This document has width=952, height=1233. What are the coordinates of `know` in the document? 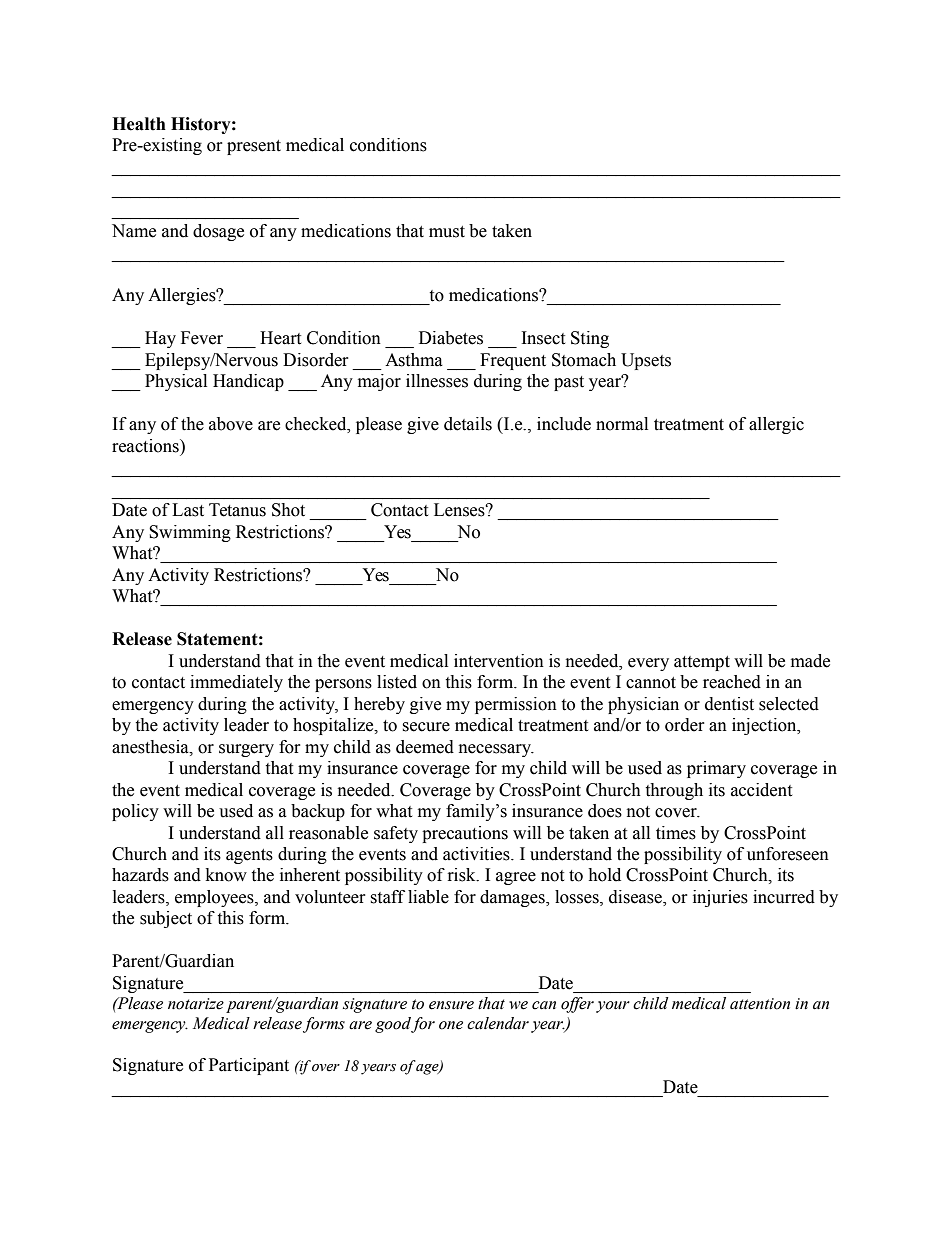 It's located at (226, 875).
